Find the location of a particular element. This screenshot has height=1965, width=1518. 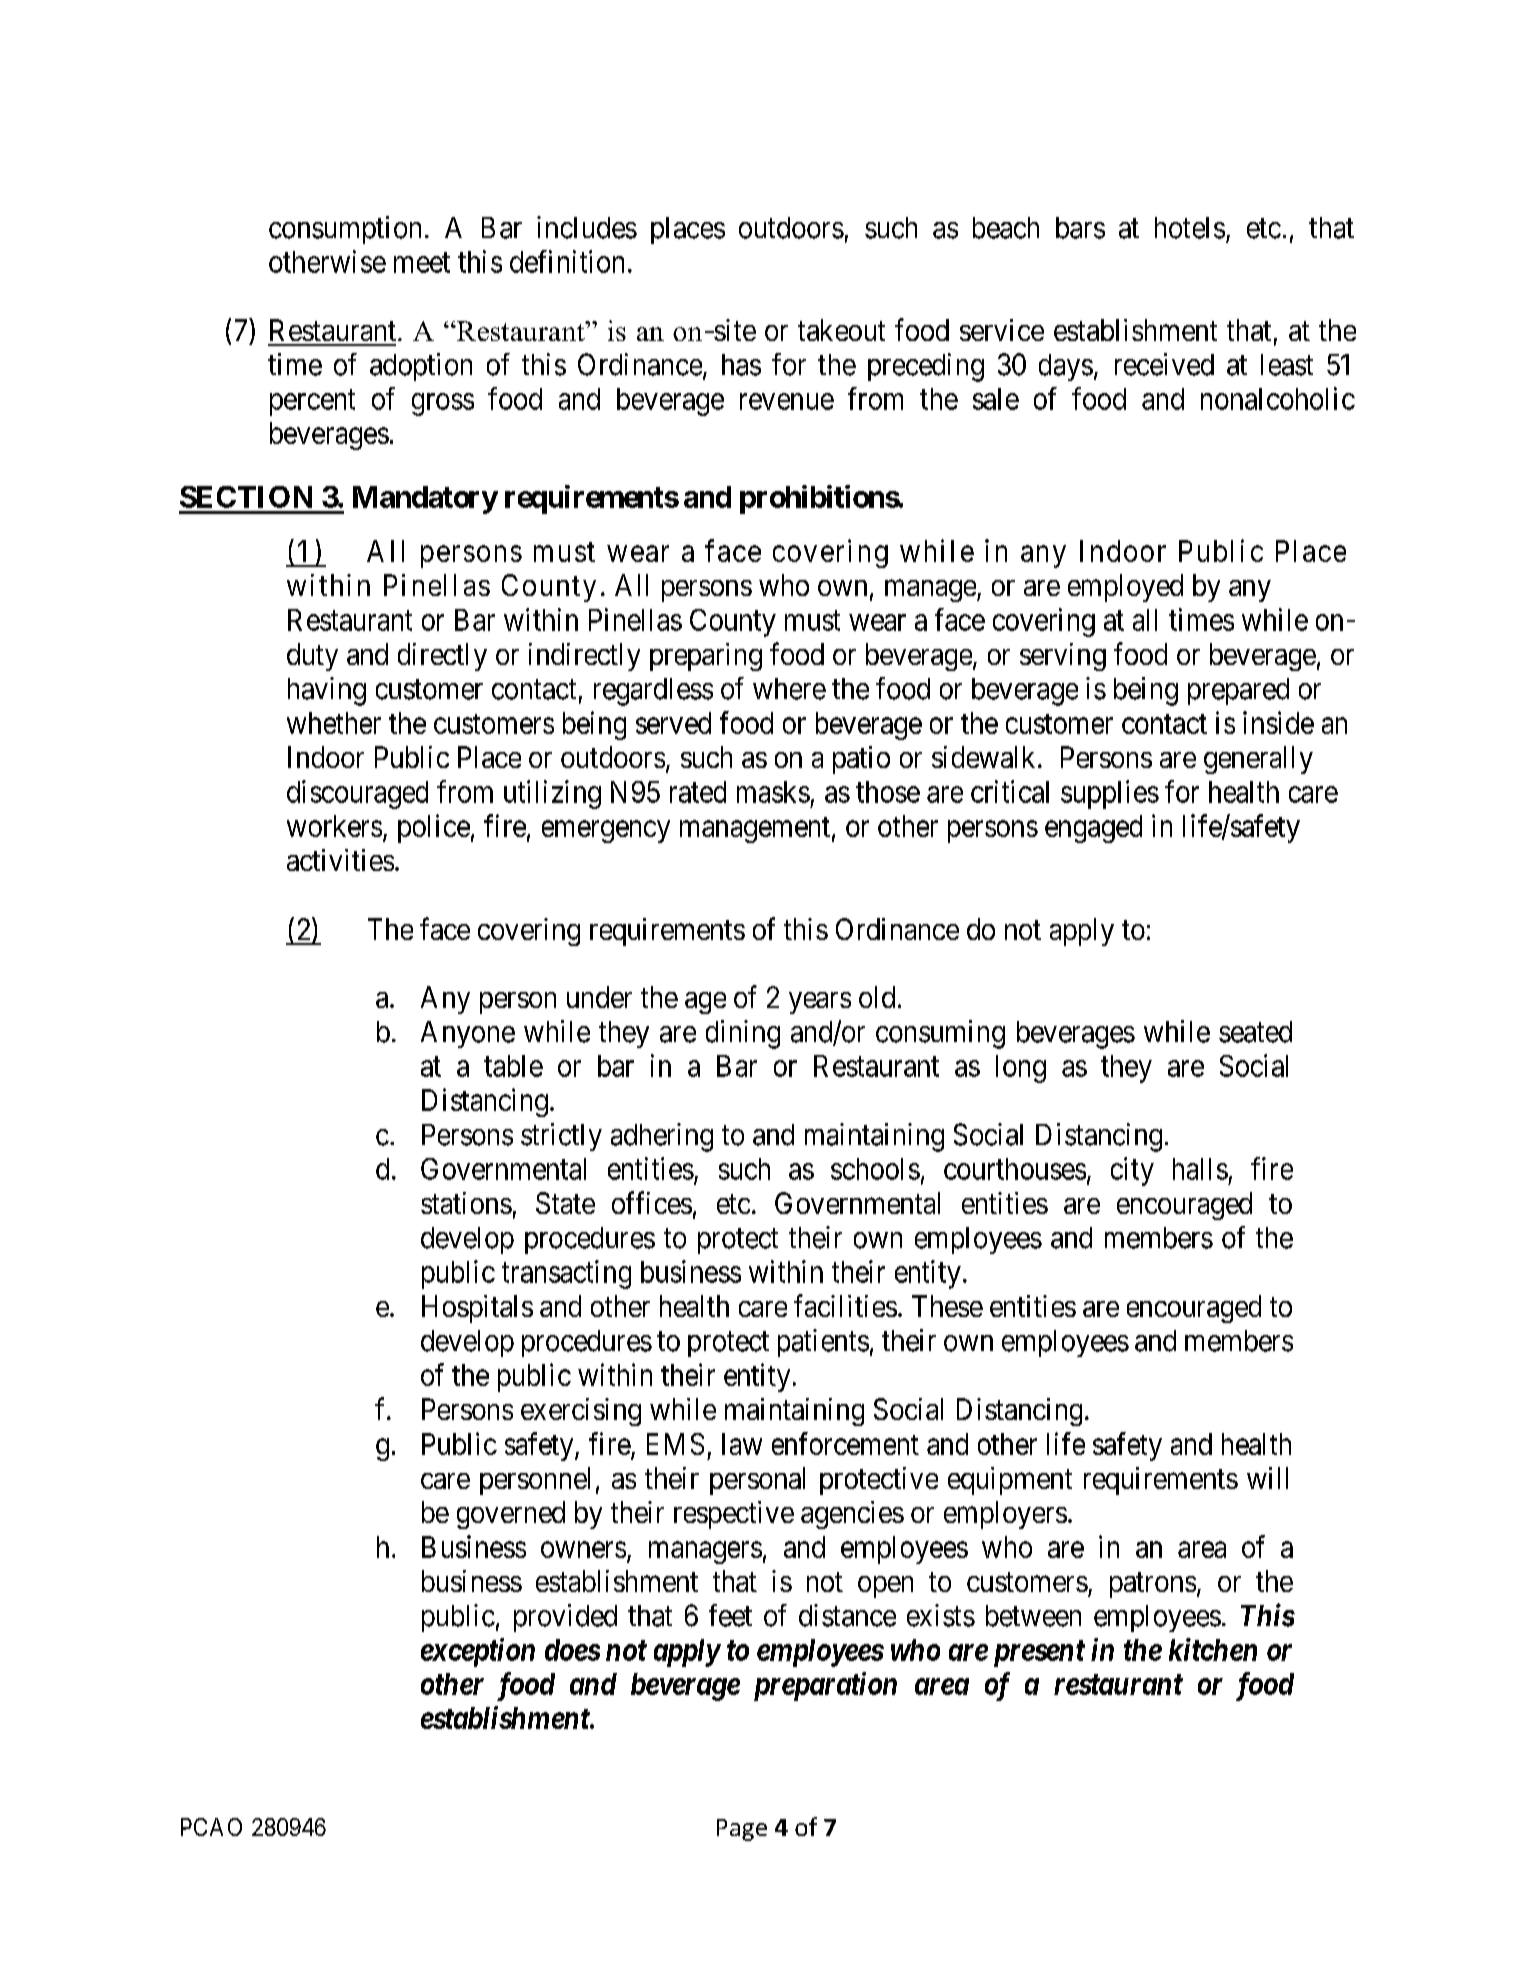

Page is located at coordinates (742, 1830).
